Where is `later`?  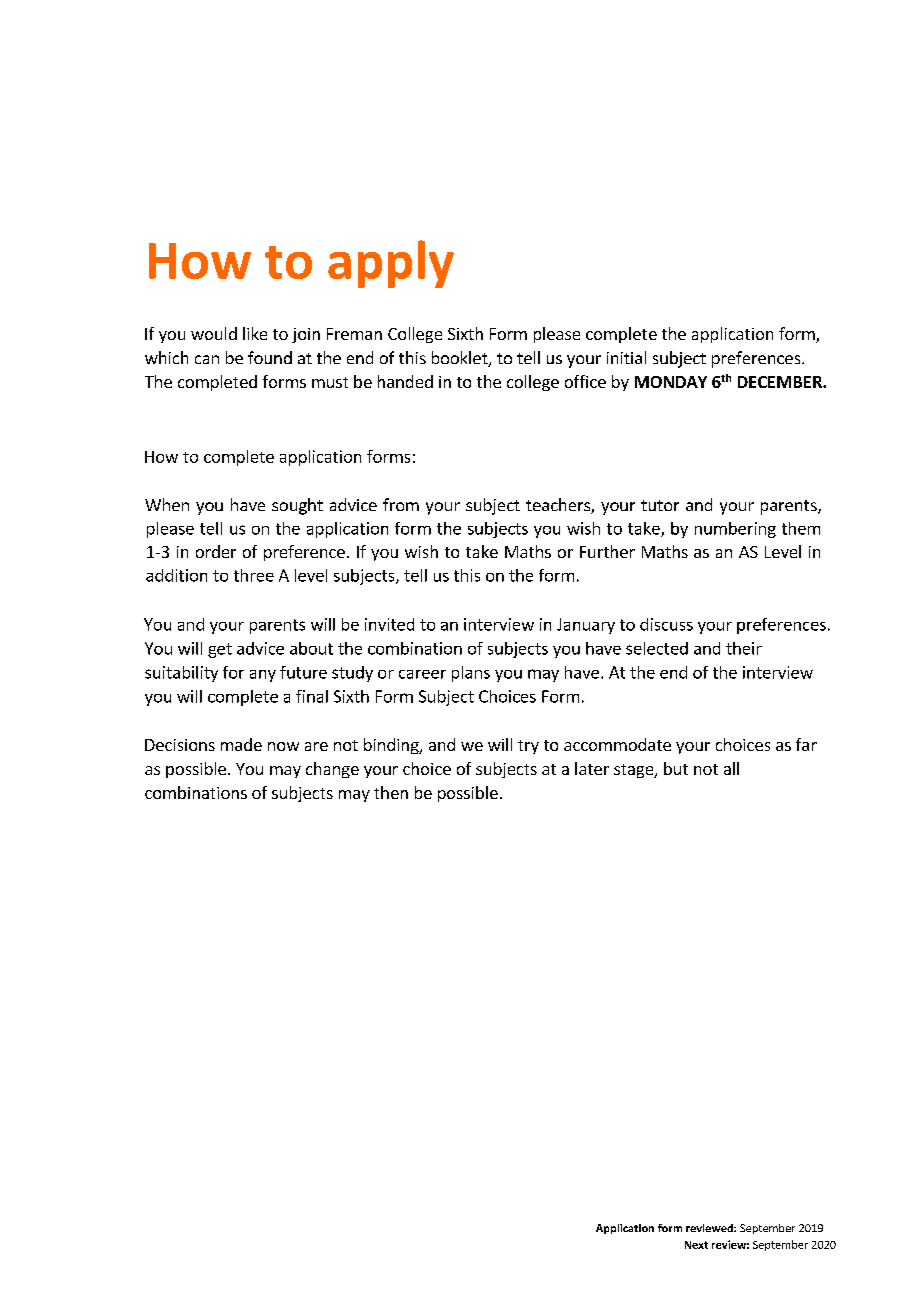
later is located at coordinates (592, 768).
